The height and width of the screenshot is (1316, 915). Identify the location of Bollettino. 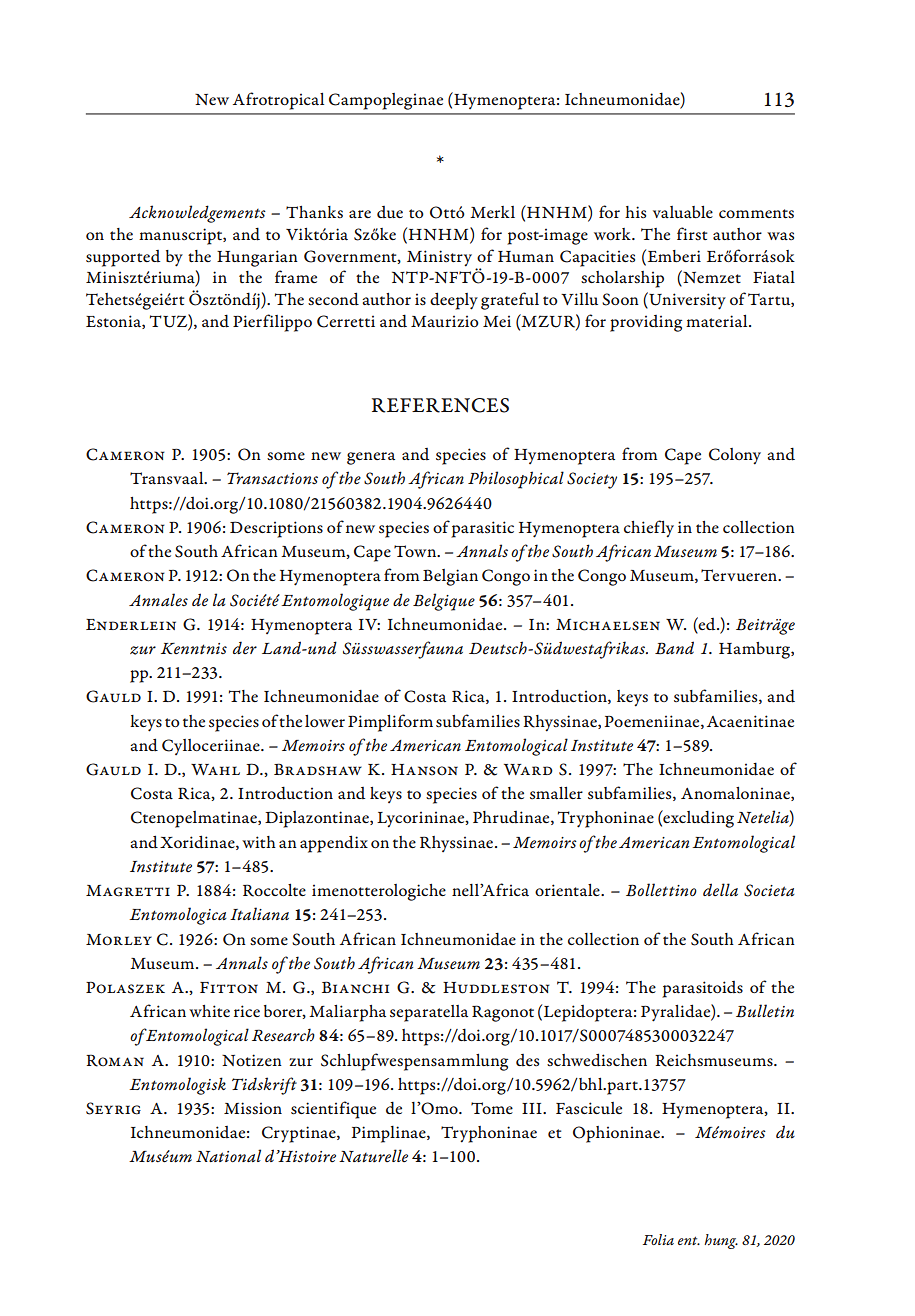
(661, 890).
